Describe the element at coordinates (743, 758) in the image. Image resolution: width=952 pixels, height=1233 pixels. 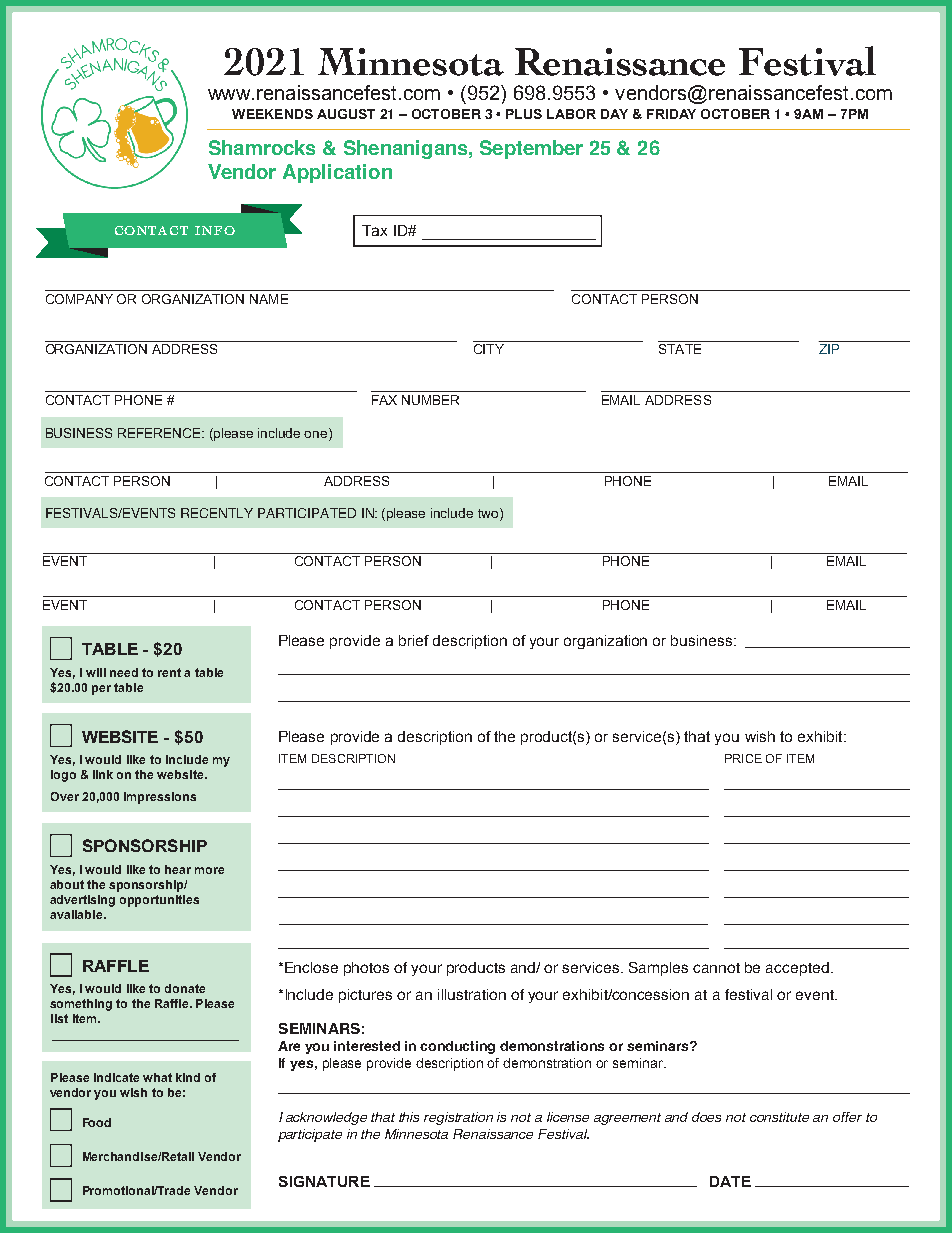
I see `PRICE` at that location.
